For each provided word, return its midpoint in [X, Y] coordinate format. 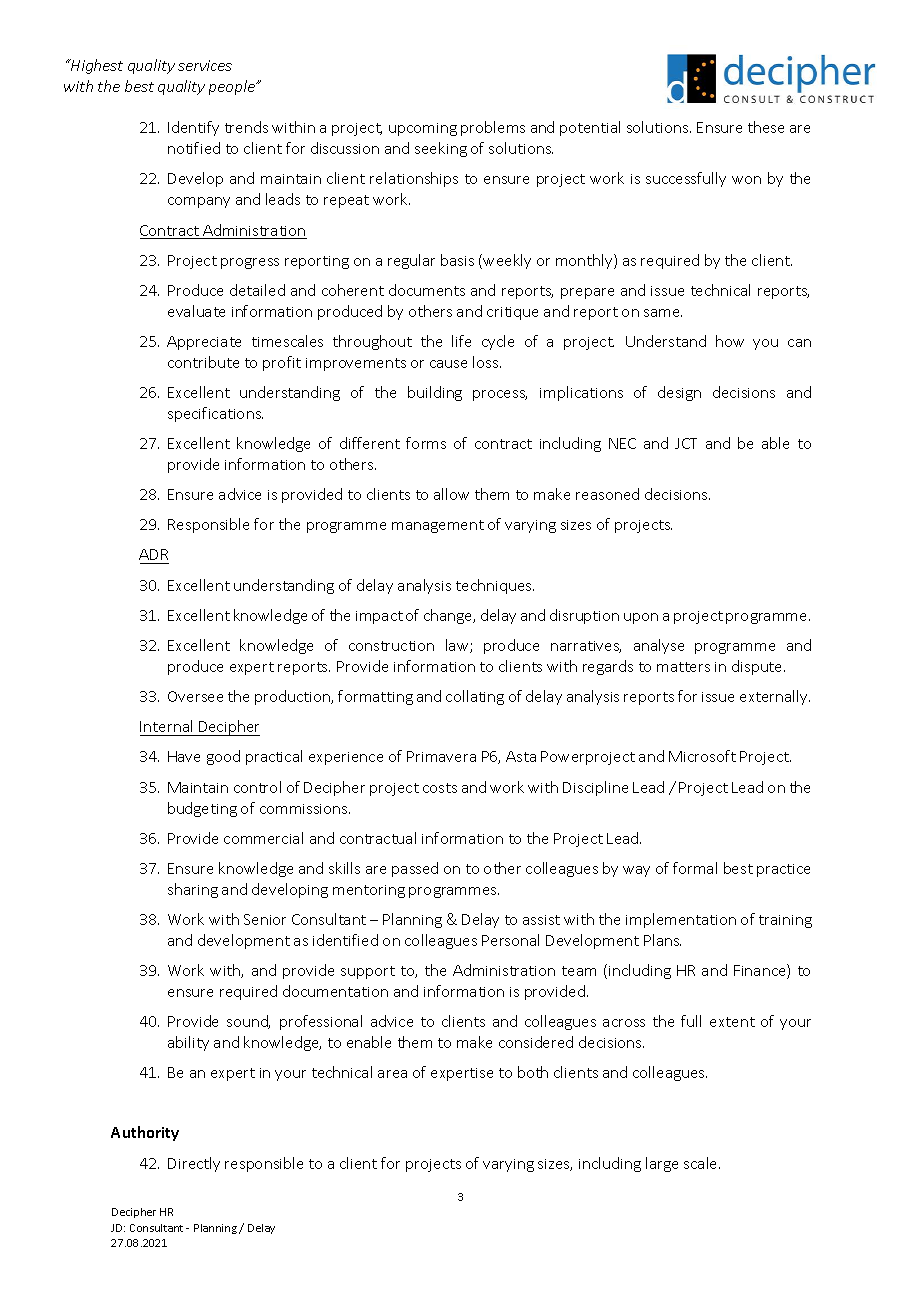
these [766, 127]
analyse [659, 646]
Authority [145, 1133]
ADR [153, 554]
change [449, 616]
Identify [193, 128]
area [392, 1074]
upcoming [423, 129]
